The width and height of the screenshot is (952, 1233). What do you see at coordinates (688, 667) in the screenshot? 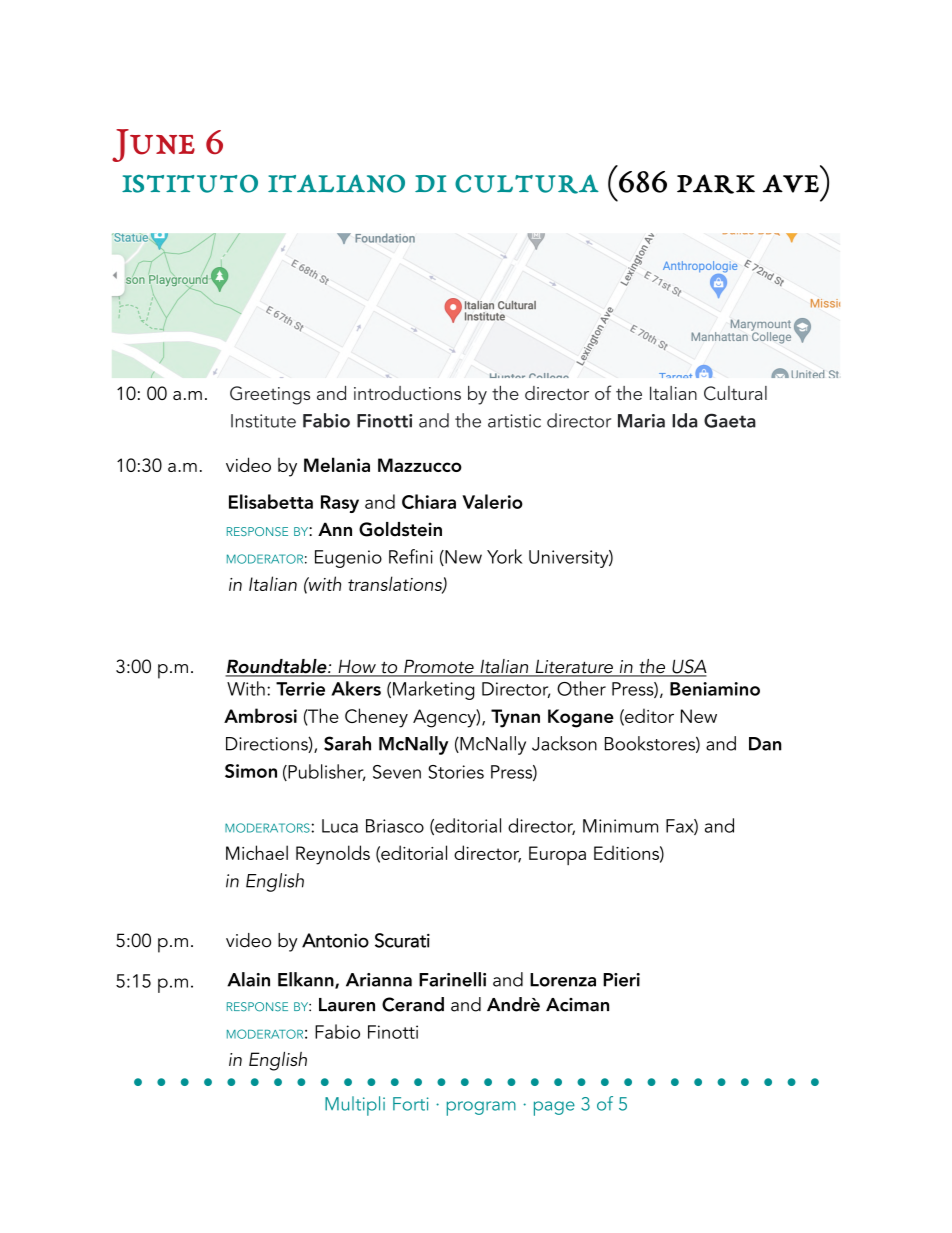
I see `USA` at bounding box center [688, 667].
